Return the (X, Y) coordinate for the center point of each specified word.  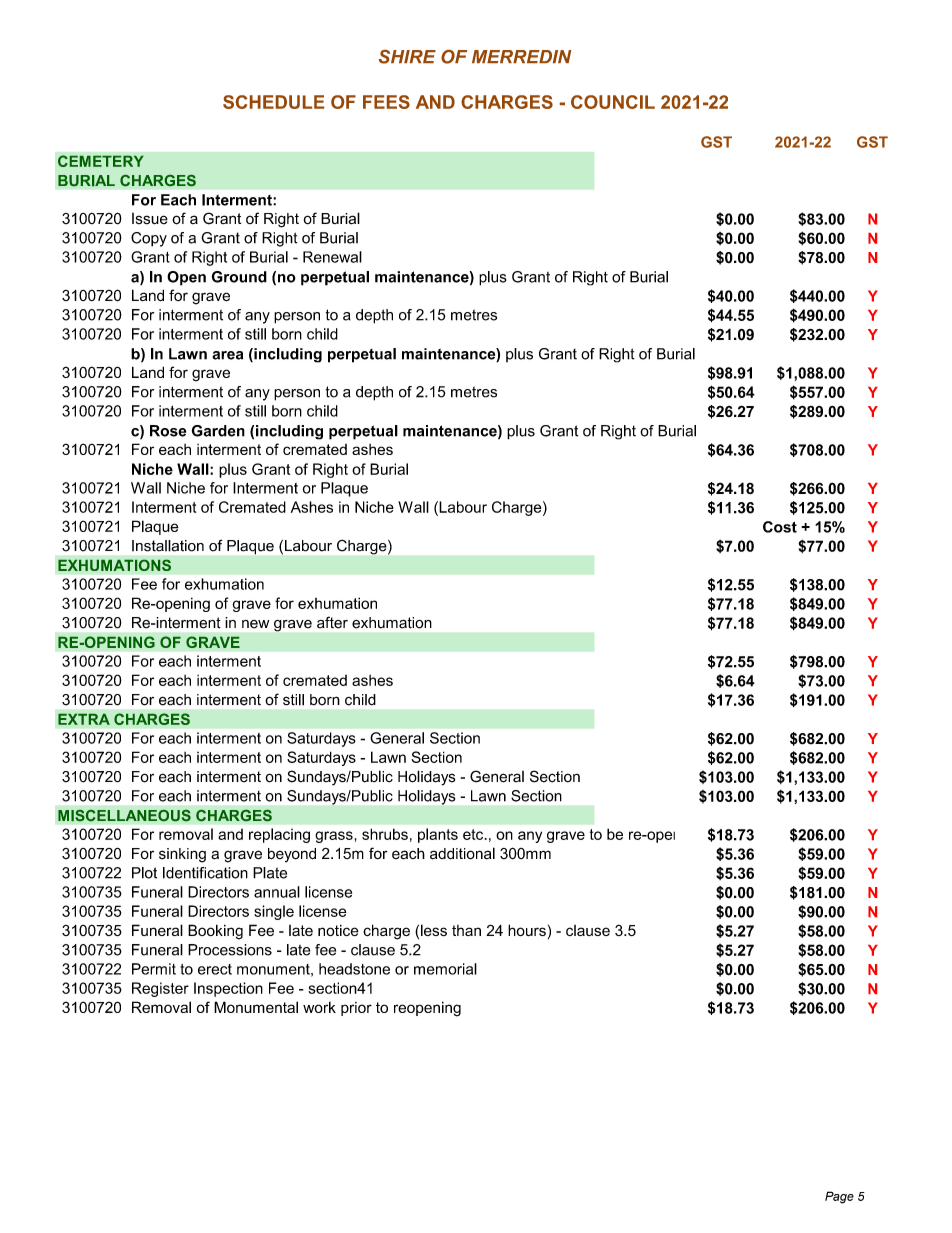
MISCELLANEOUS (124, 815)
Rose (168, 431)
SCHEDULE (273, 102)
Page (839, 1197)
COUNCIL (613, 102)
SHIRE (407, 57)
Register (160, 989)
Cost (780, 527)
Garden (218, 431)
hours (527, 930)
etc (474, 834)
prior (356, 1009)
